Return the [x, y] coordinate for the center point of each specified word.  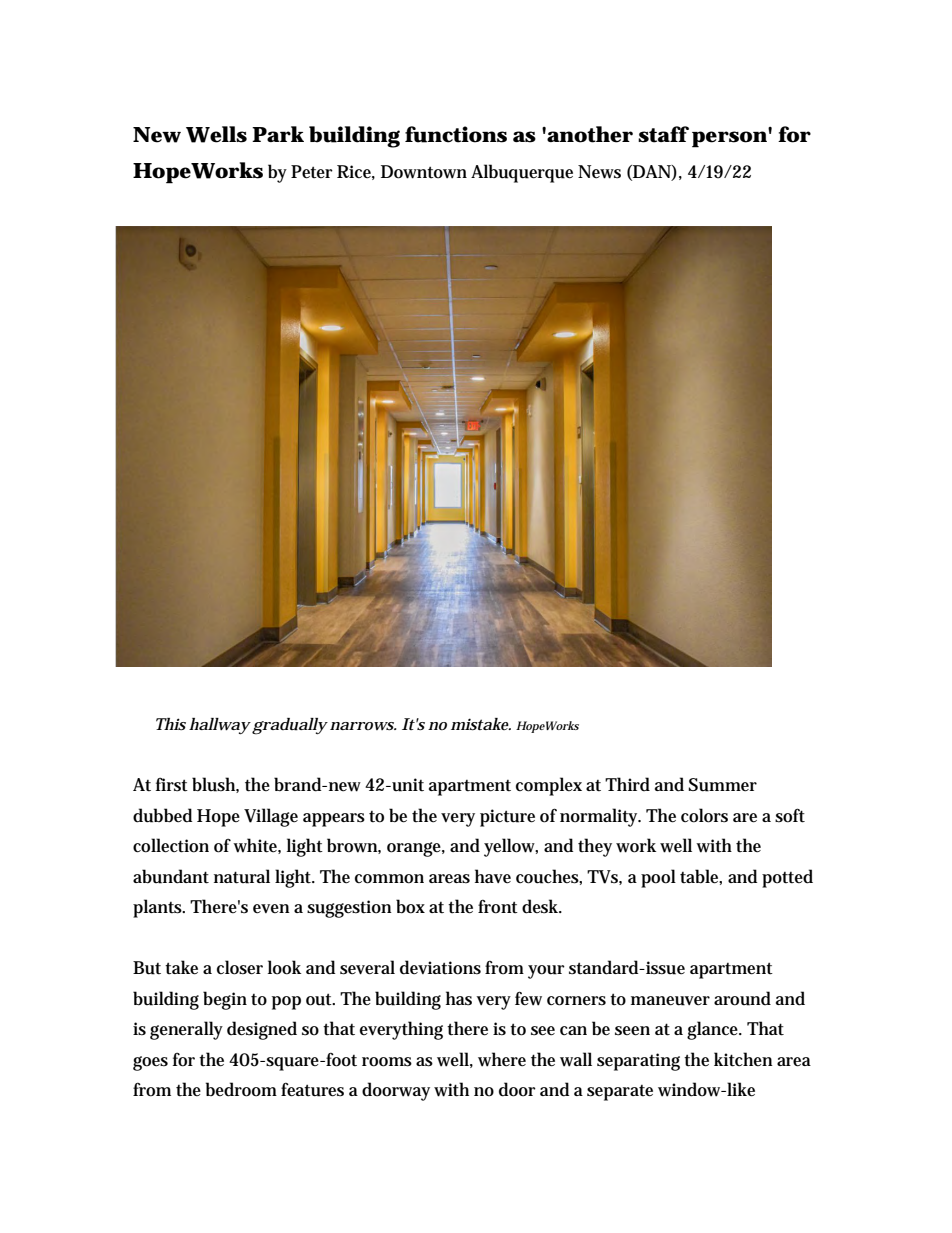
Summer [722, 785]
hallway [220, 726]
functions [456, 134]
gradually [290, 726]
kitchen [743, 1059]
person [729, 139]
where [502, 1059]
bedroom [241, 1089]
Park [278, 134]
